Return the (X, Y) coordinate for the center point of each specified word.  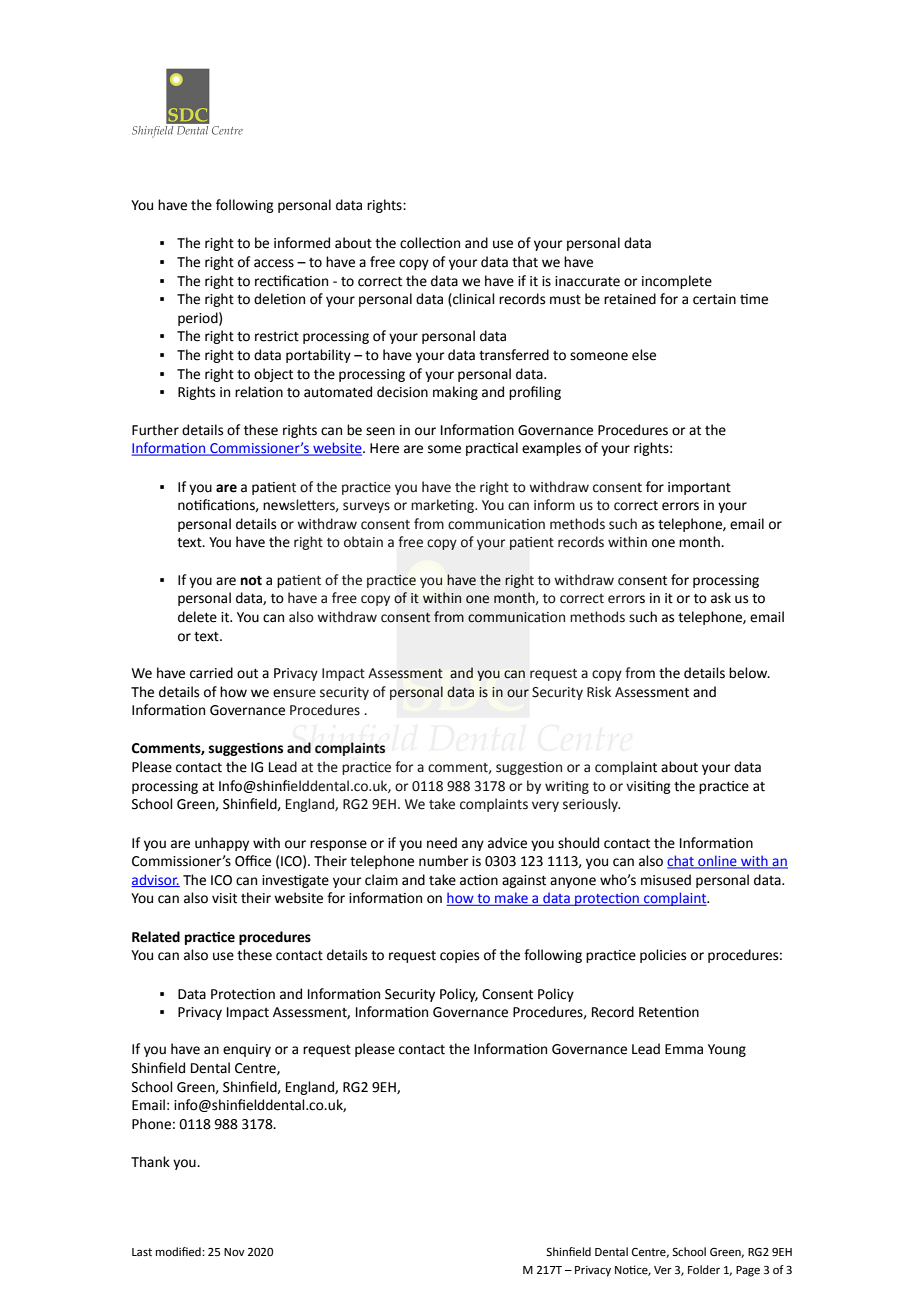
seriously (591, 805)
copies (459, 956)
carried (211, 673)
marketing (443, 506)
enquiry (247, 1050)
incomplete (677, 282)
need (442, 843)
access (274, 263)
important (699, 488)
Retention (669, 1012)
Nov (234, 1252)
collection (430, 243)
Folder (704, 1270)
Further (155, 430)
